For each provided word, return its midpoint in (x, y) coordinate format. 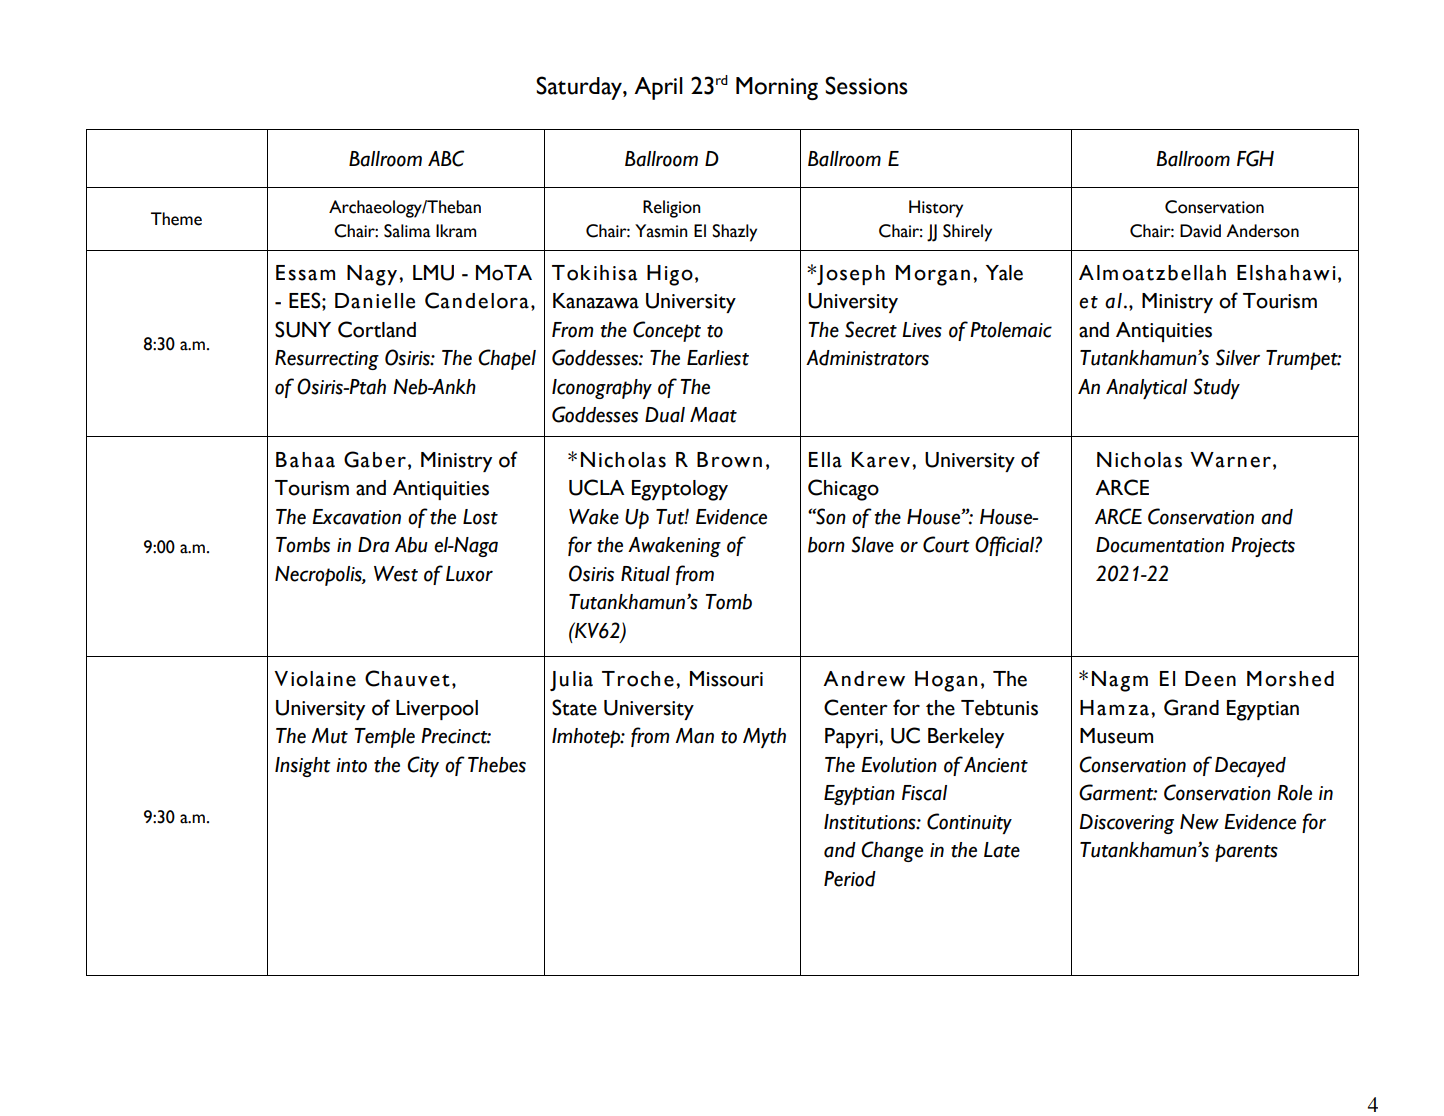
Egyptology (680, 490)
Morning (777, 88)
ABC (446, 158)
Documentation (1160, 545)
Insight (303, 767)
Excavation (356, 517)
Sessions (866, 85)
